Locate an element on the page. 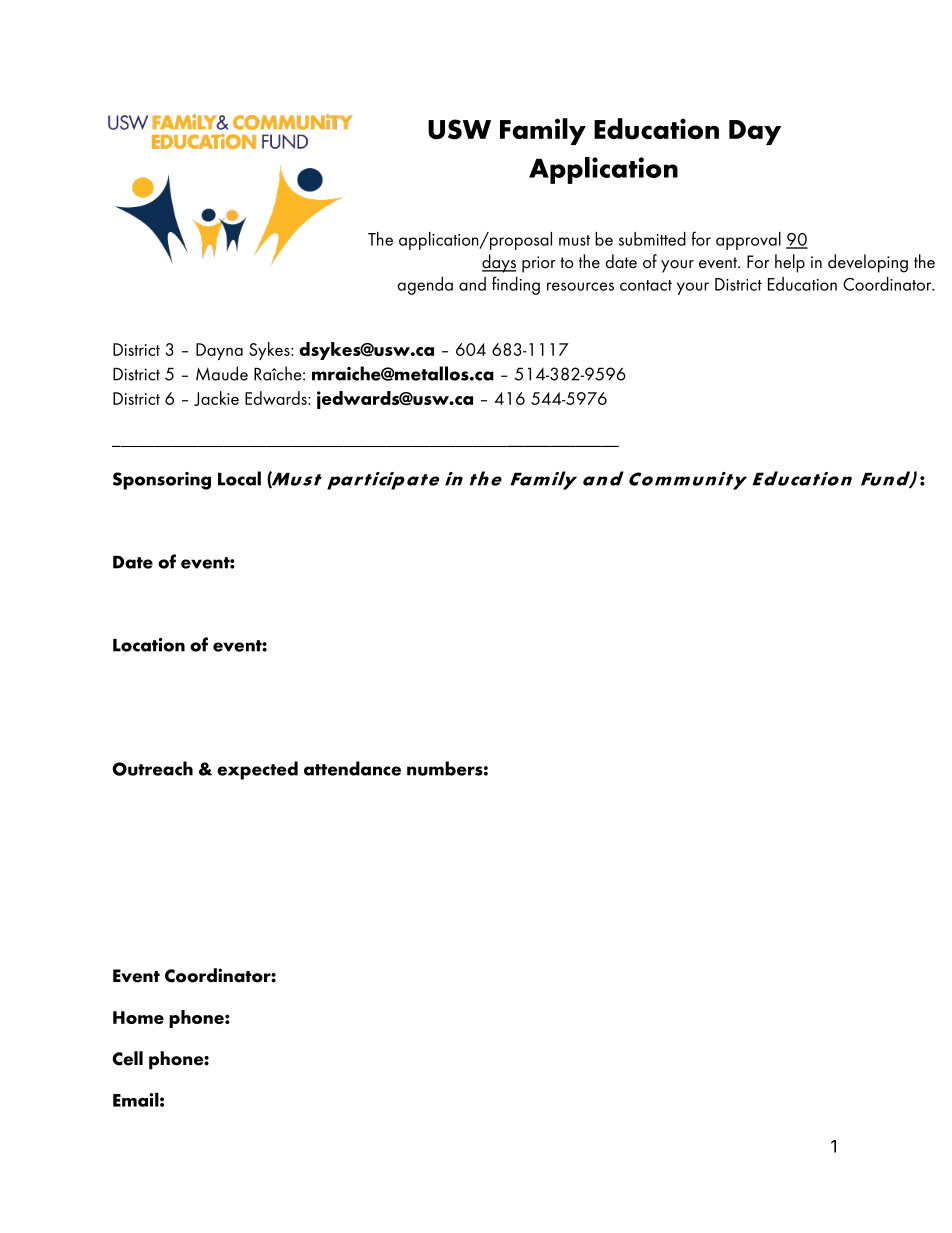  days is located at coordinates (499, 263).
